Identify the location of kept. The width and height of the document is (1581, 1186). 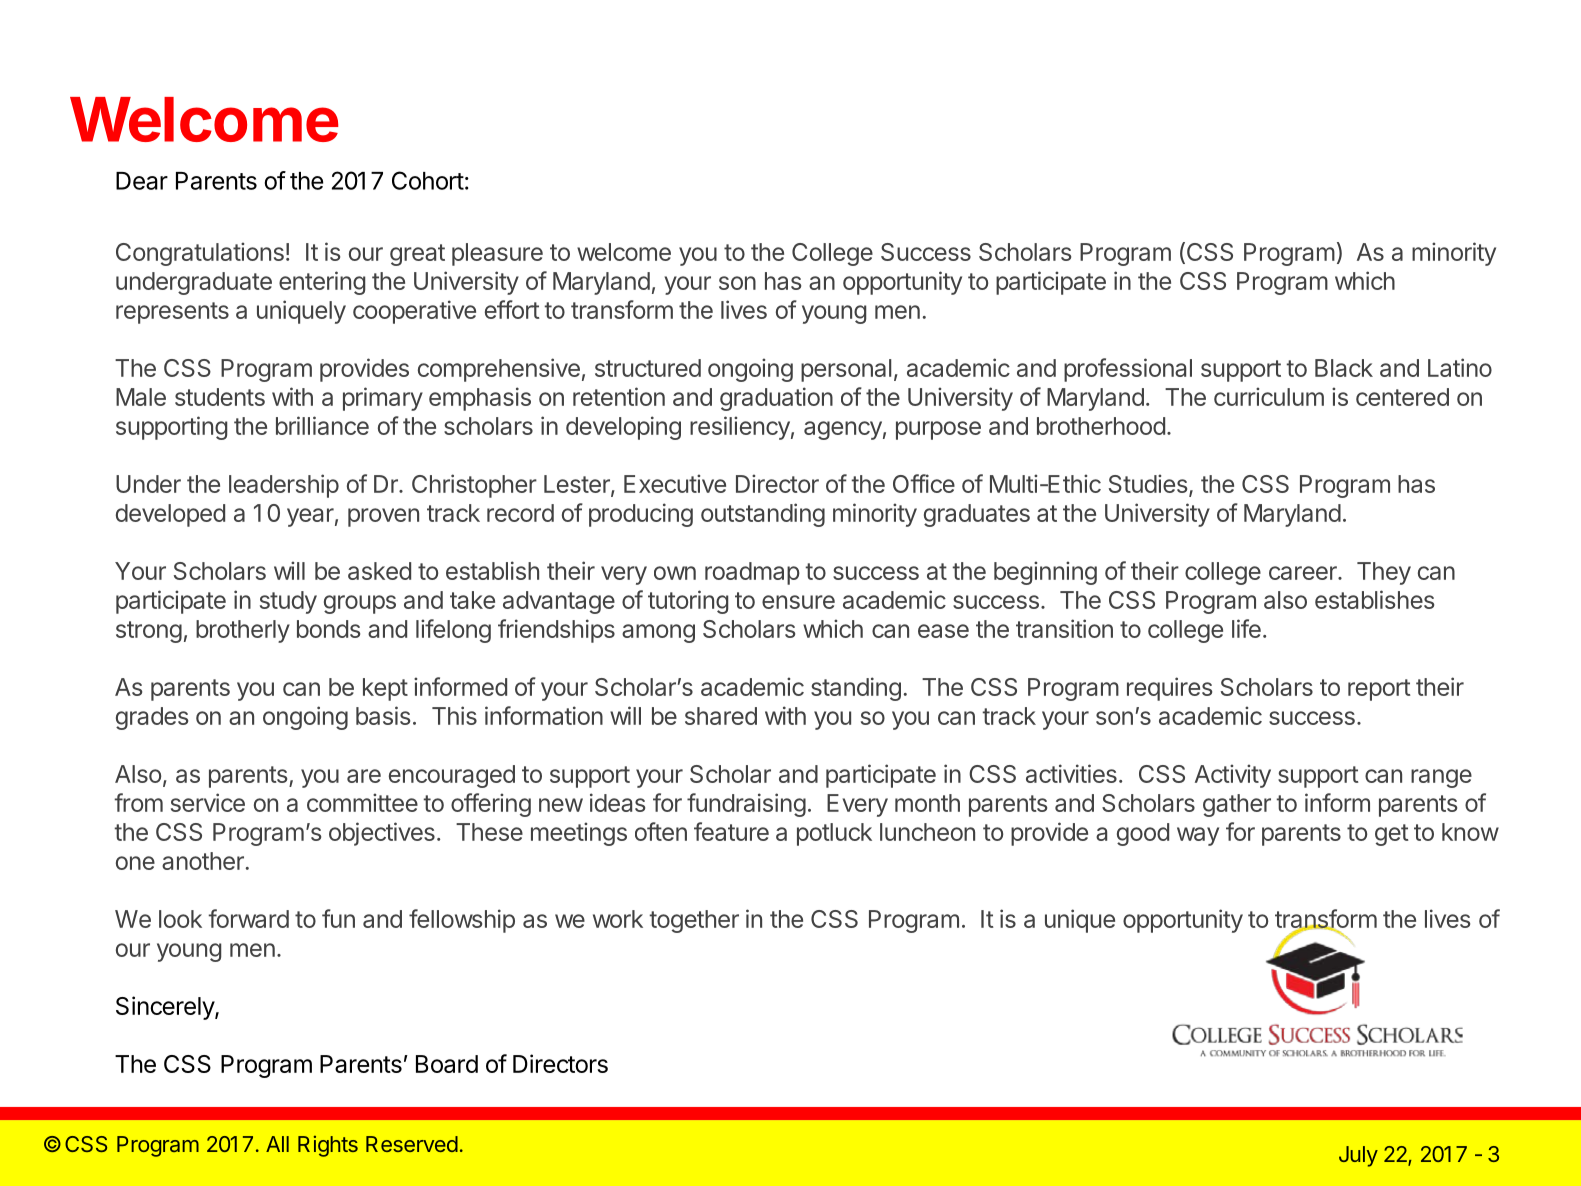
(385, 689).
